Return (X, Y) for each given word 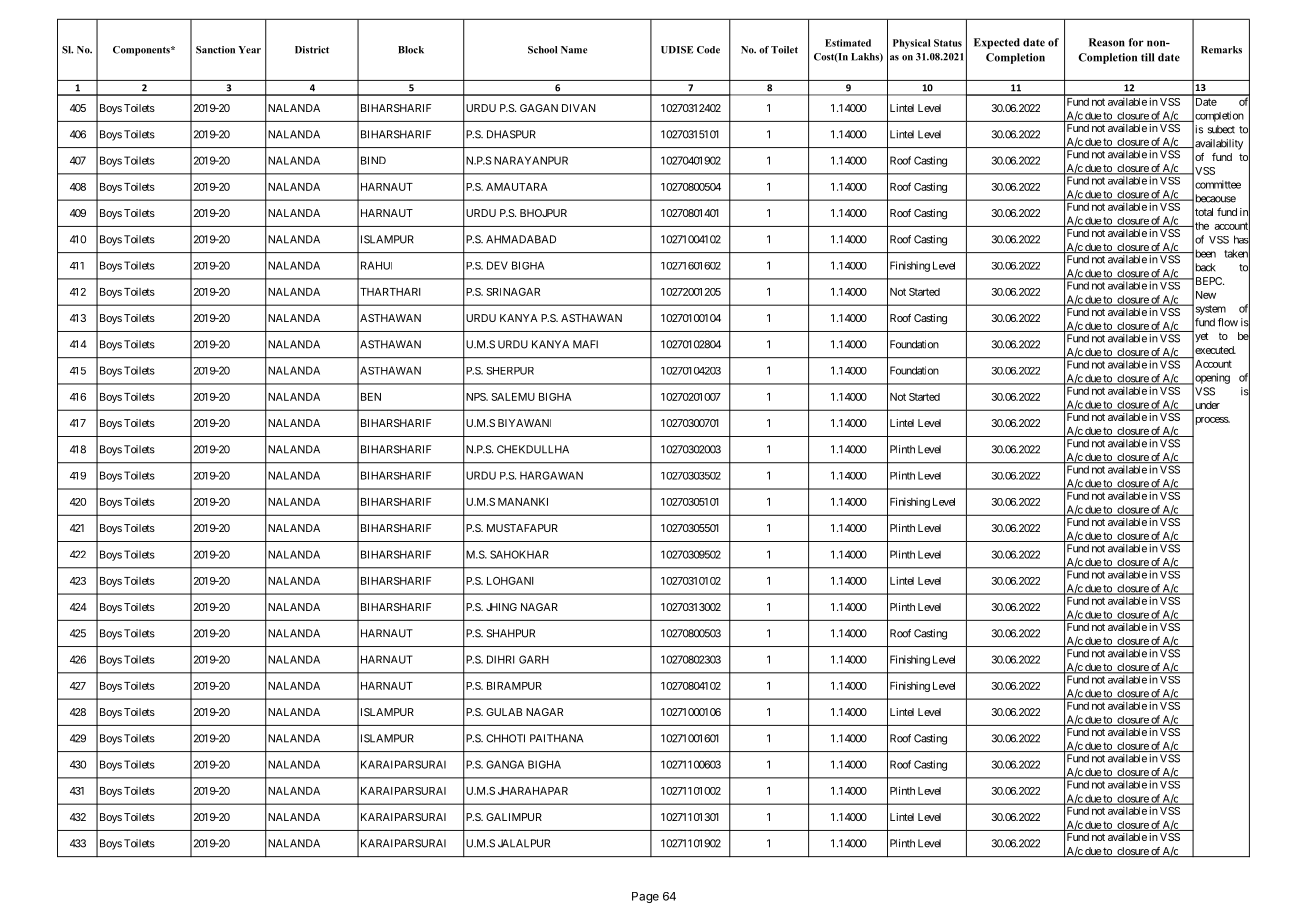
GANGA (505, 764)
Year (249, 50)
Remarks (1221, 50)
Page (645, 897)
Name (574, 50)
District (312, 50)
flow (1228, 322)
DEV (497, 265)
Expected (997, 43)
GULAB (504, 712)
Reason (1107, 42)
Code (708, 50)
